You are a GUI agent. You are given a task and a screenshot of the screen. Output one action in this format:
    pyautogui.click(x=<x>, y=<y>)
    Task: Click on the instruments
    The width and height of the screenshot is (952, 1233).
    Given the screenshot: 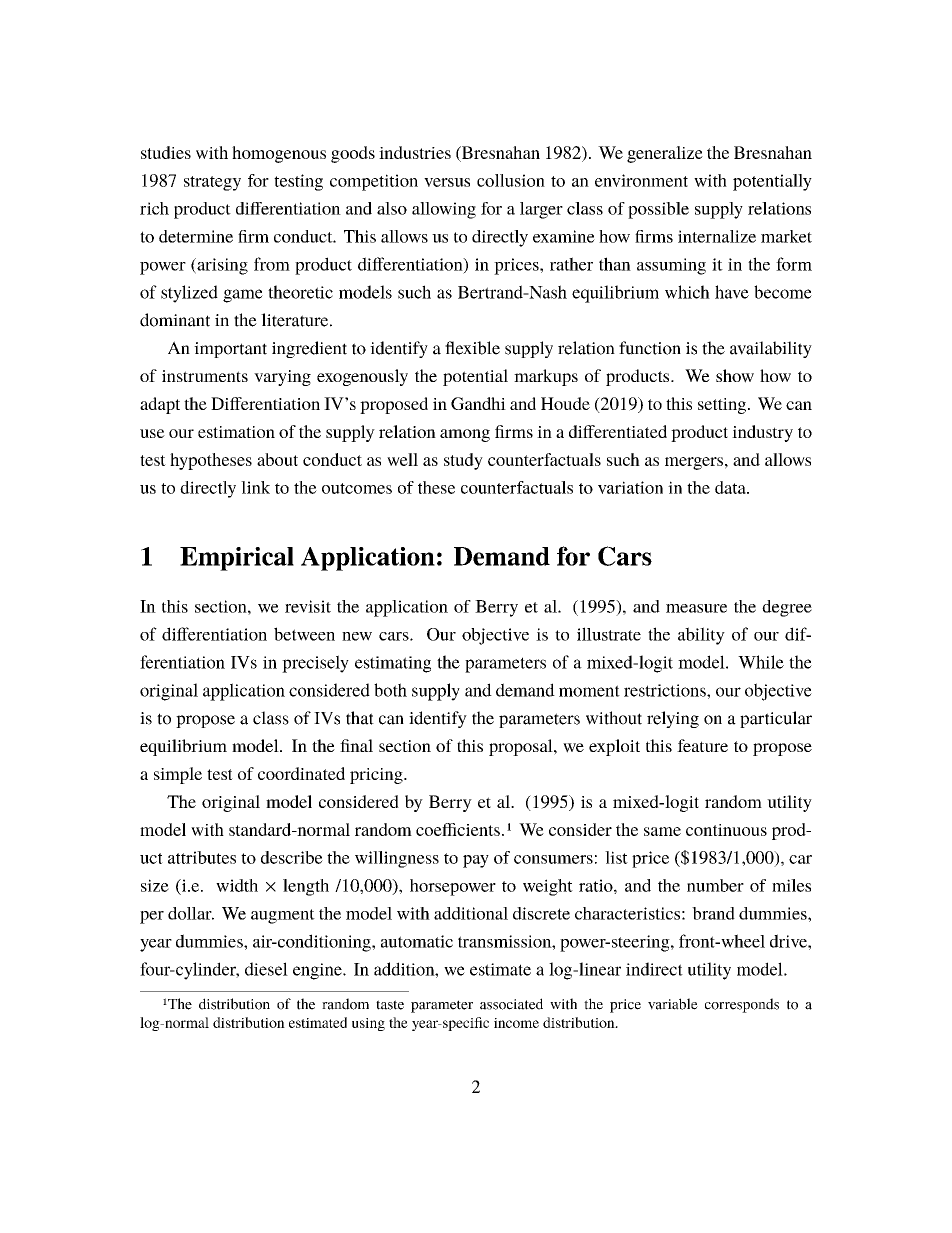 What is the action you would take?
    pyautogui.click(x=205, y=376)
